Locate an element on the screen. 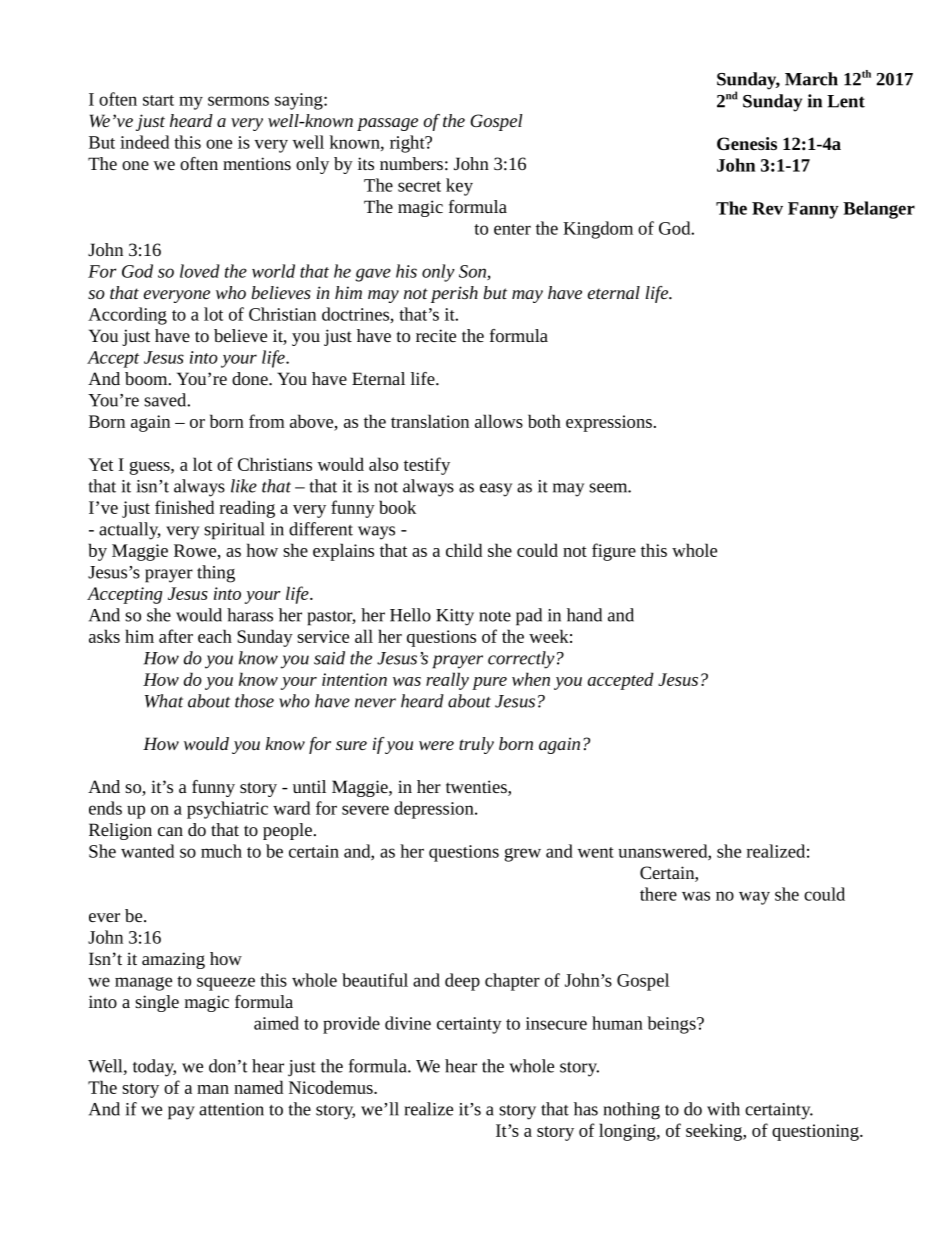  pay is located at coordinates (181, 1113).
